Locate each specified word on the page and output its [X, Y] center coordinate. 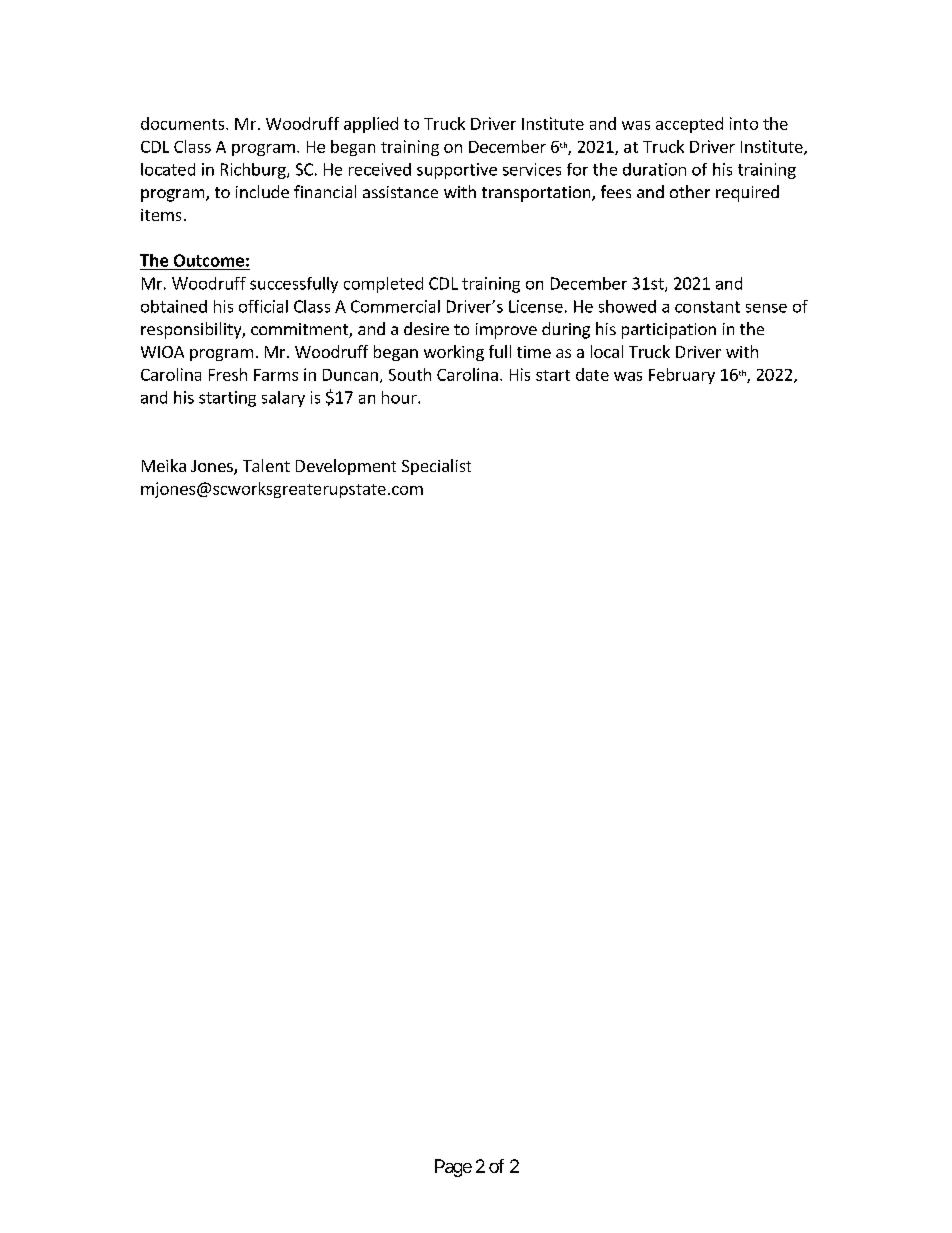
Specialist [436, 467]
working [454, 353]
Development [346, 467]
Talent [266, 465]
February [682, 376]
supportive [457, 171]
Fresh [228, 374]
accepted [689, 125]
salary [283, 399]
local [607, 351]
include [262, 191]
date [592, 374]
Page [453, 1168]
